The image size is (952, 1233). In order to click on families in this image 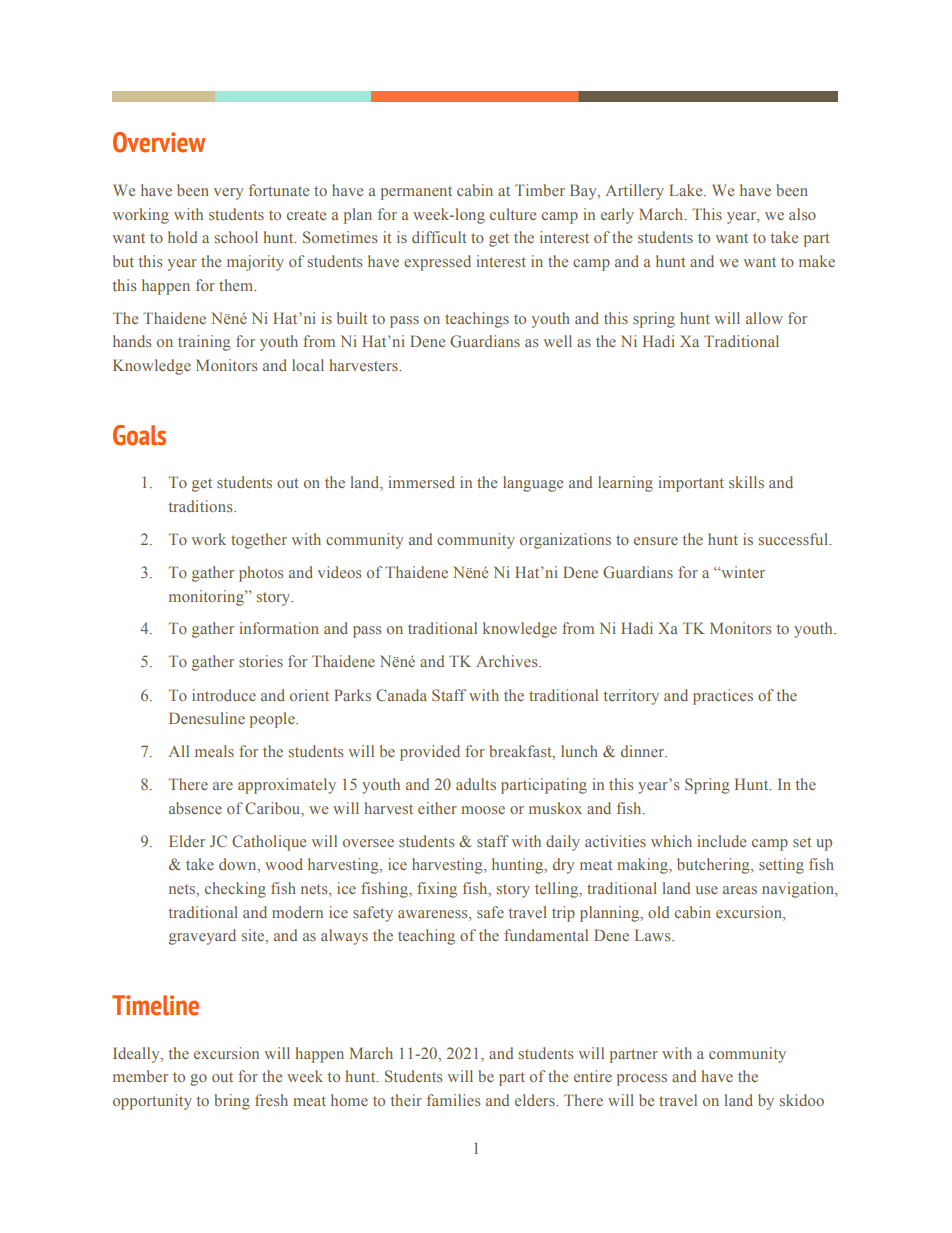, I will do `click(453, 1100)`.
